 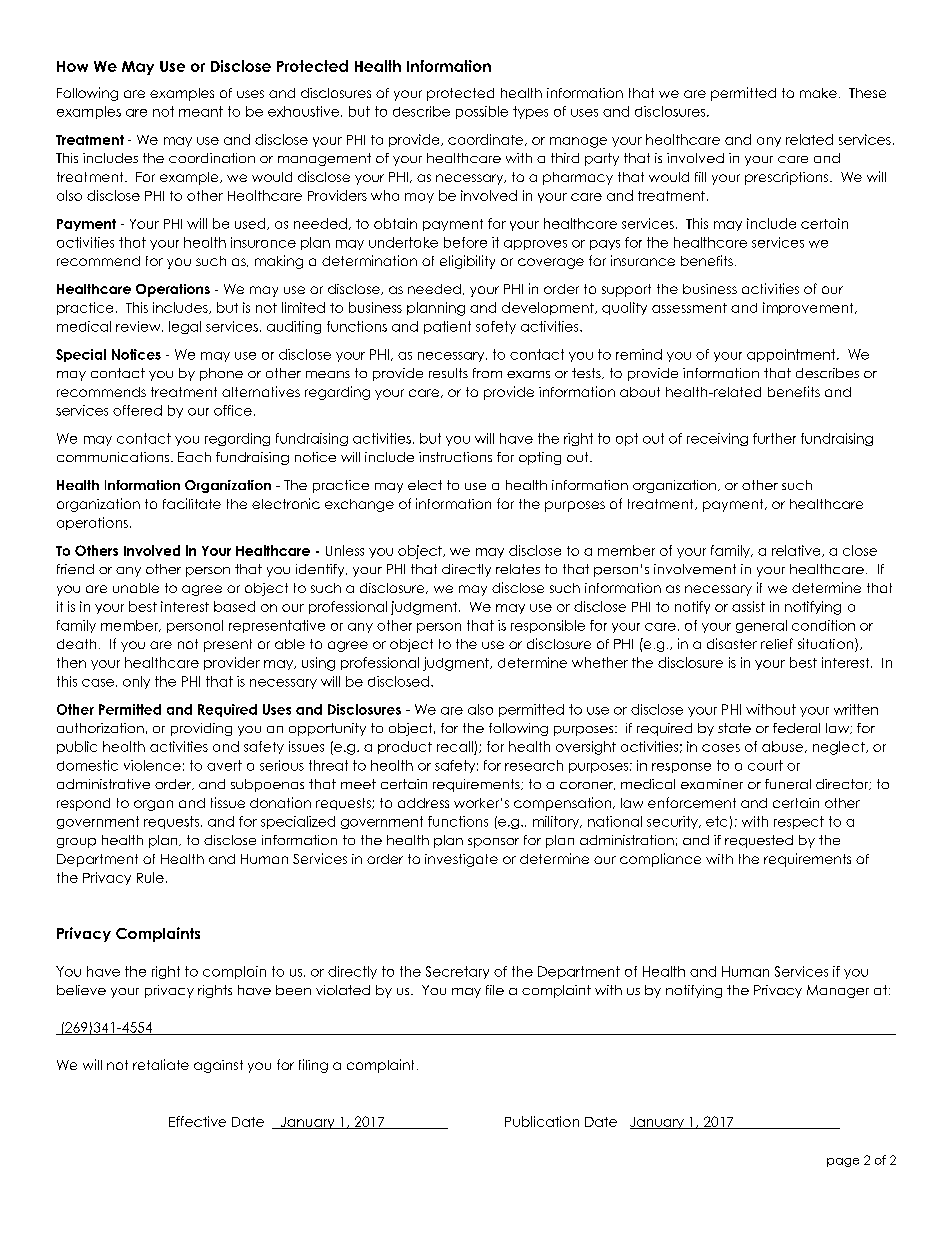 I want to click on responsible, so click(x=548, y=626).
